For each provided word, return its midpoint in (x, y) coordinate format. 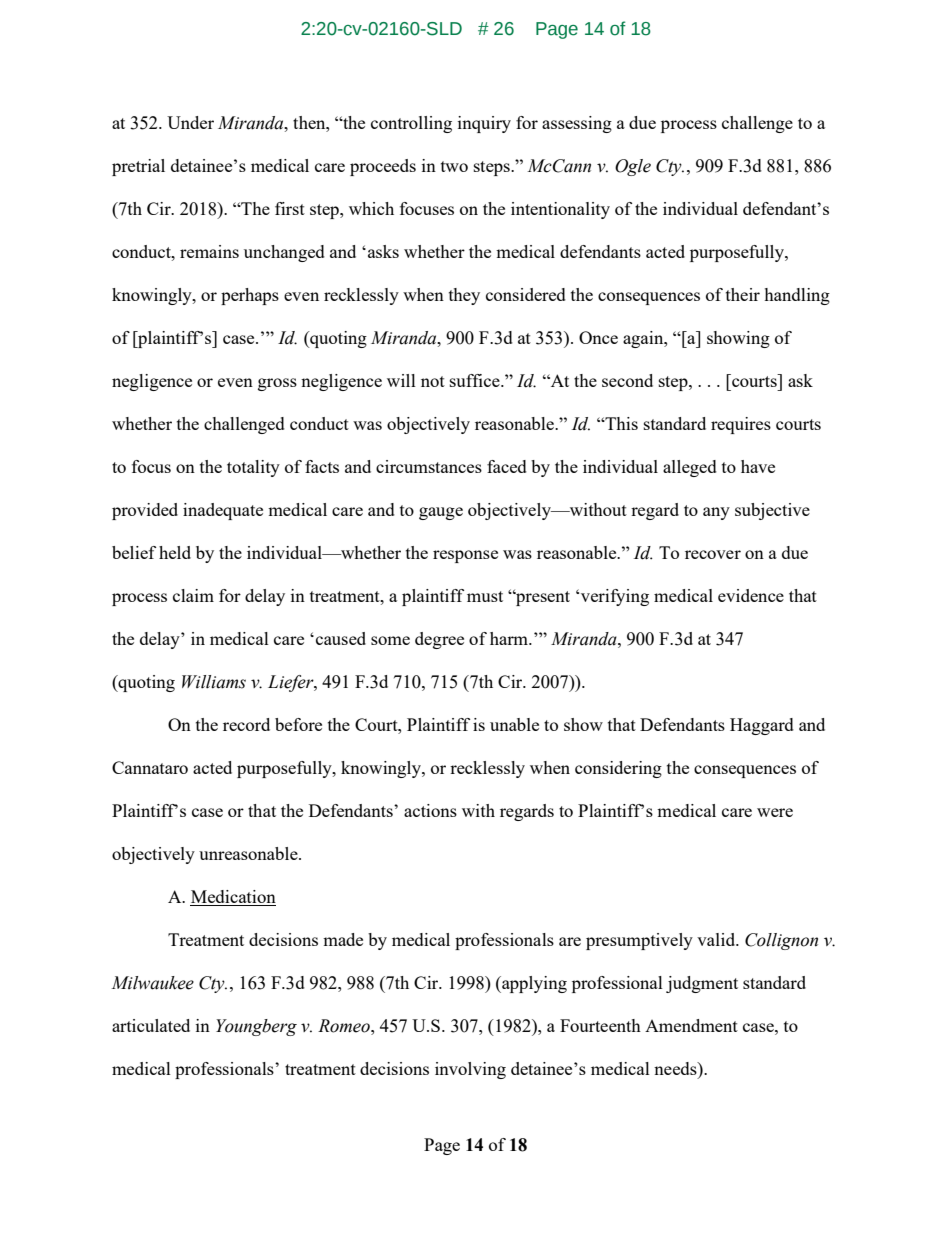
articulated (151, 1025)
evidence (751, 595)
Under (190, 122)
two (454, 166)
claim (193, 595)
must (485, 596)
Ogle (633, 167)
